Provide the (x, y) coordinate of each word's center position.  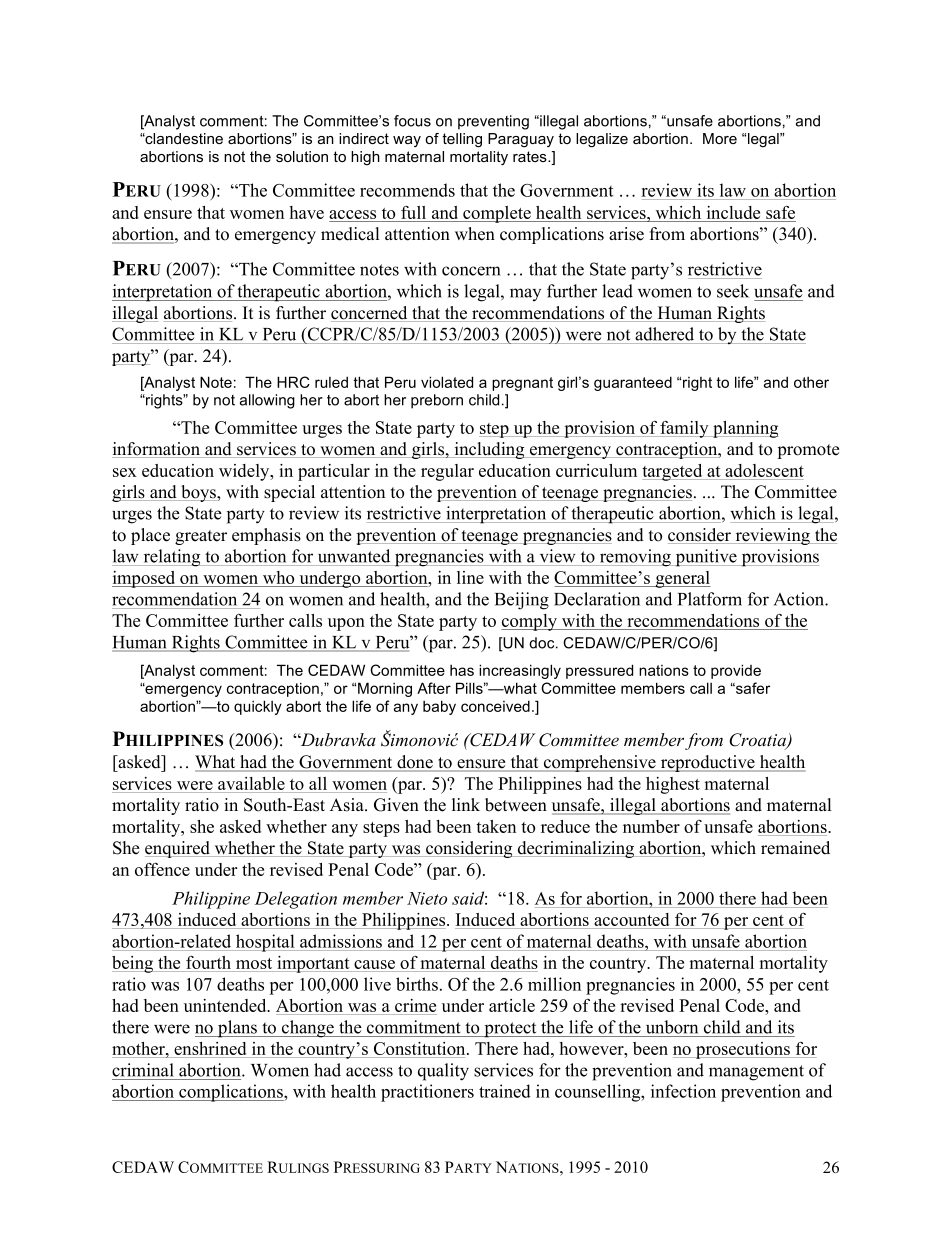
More (720, 138)
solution (302, 156)
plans (237, 1029)
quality (443, 1072)
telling (462, 140)
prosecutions (743, 1050)
